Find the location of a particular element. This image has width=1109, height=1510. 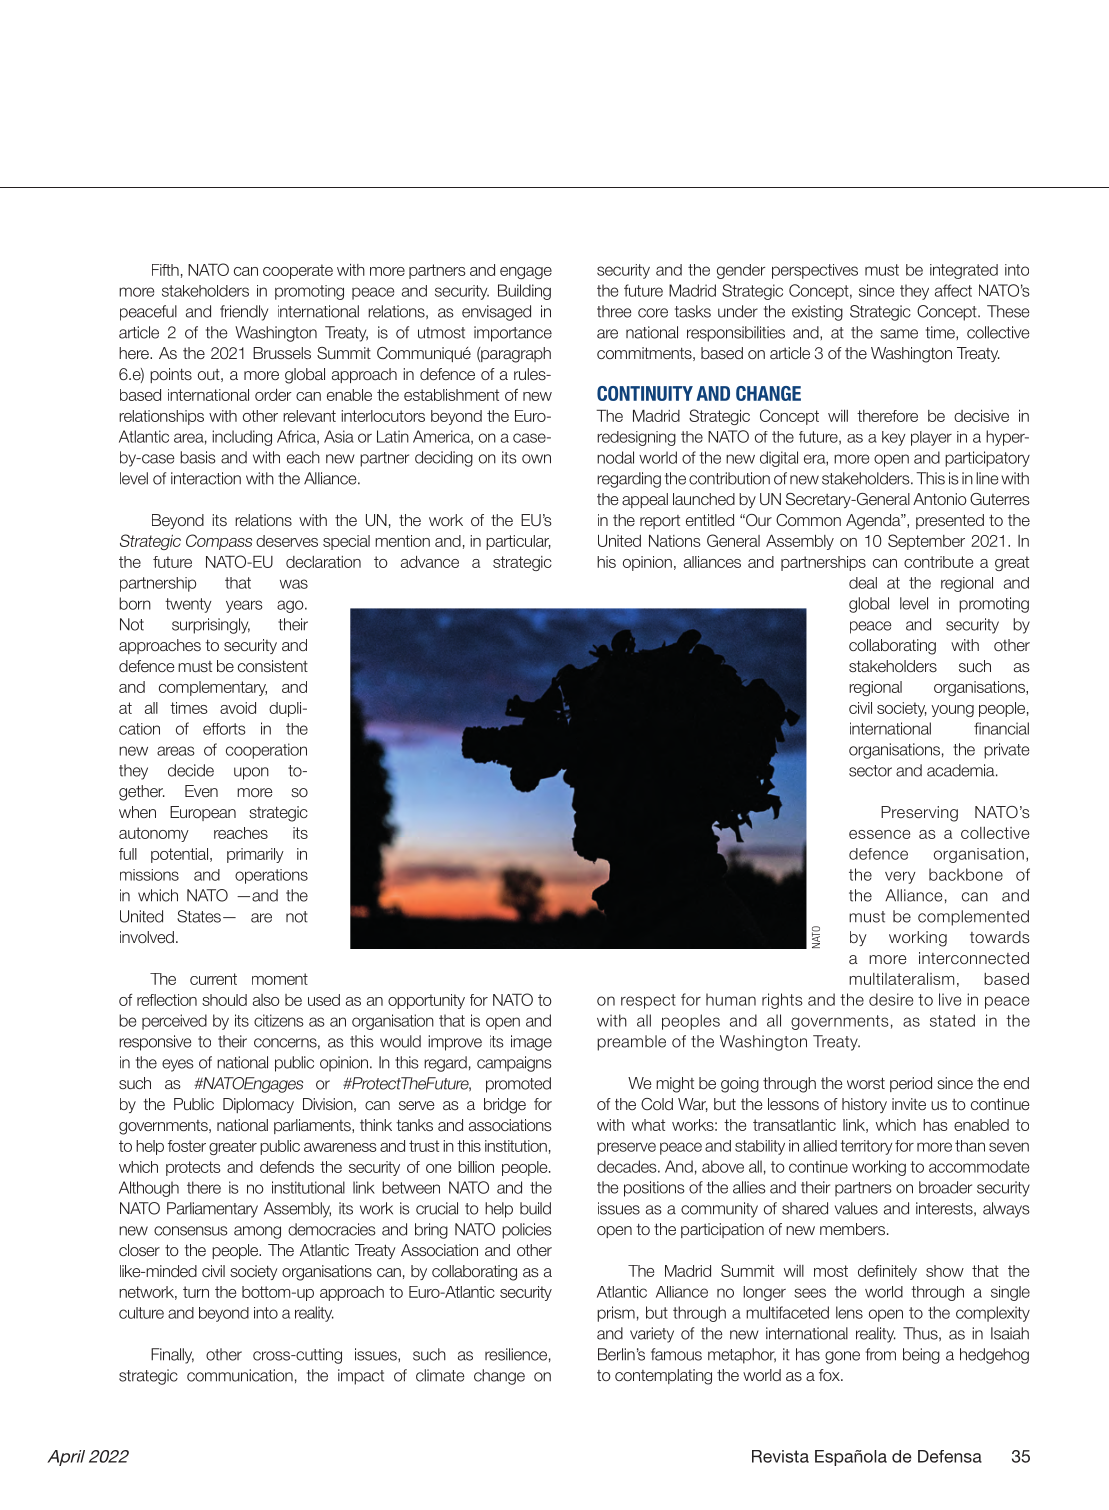

friendly is located at coordinates (244, 313).
